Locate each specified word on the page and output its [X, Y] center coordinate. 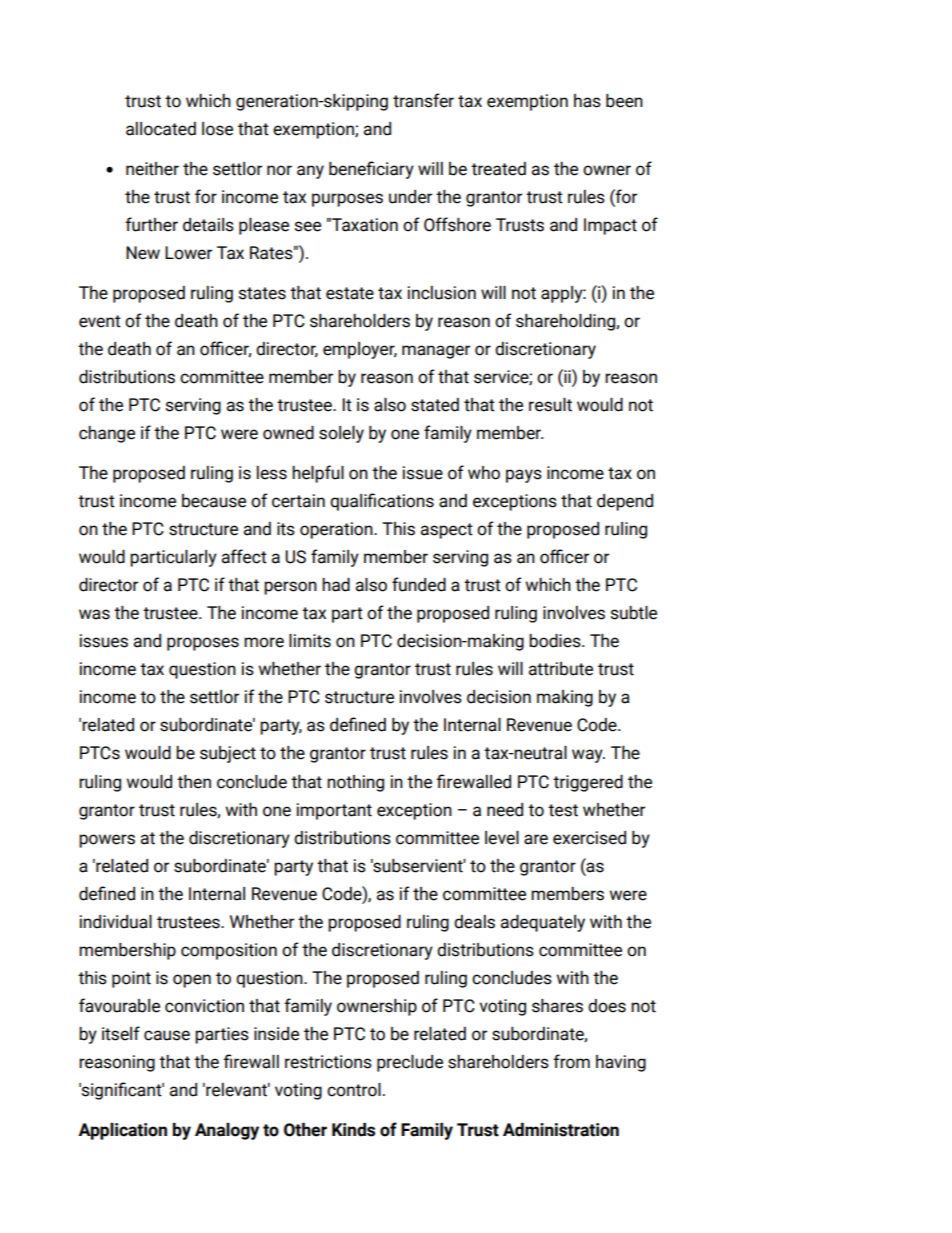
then [194, 782]
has [587, 101]
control [354, 1090]
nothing [355, 783]
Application [122, 1131]
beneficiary [371, 170]
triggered [588, 783]
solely [341, 434]
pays [524, 476]
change [107, 434]
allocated [161, 129]
